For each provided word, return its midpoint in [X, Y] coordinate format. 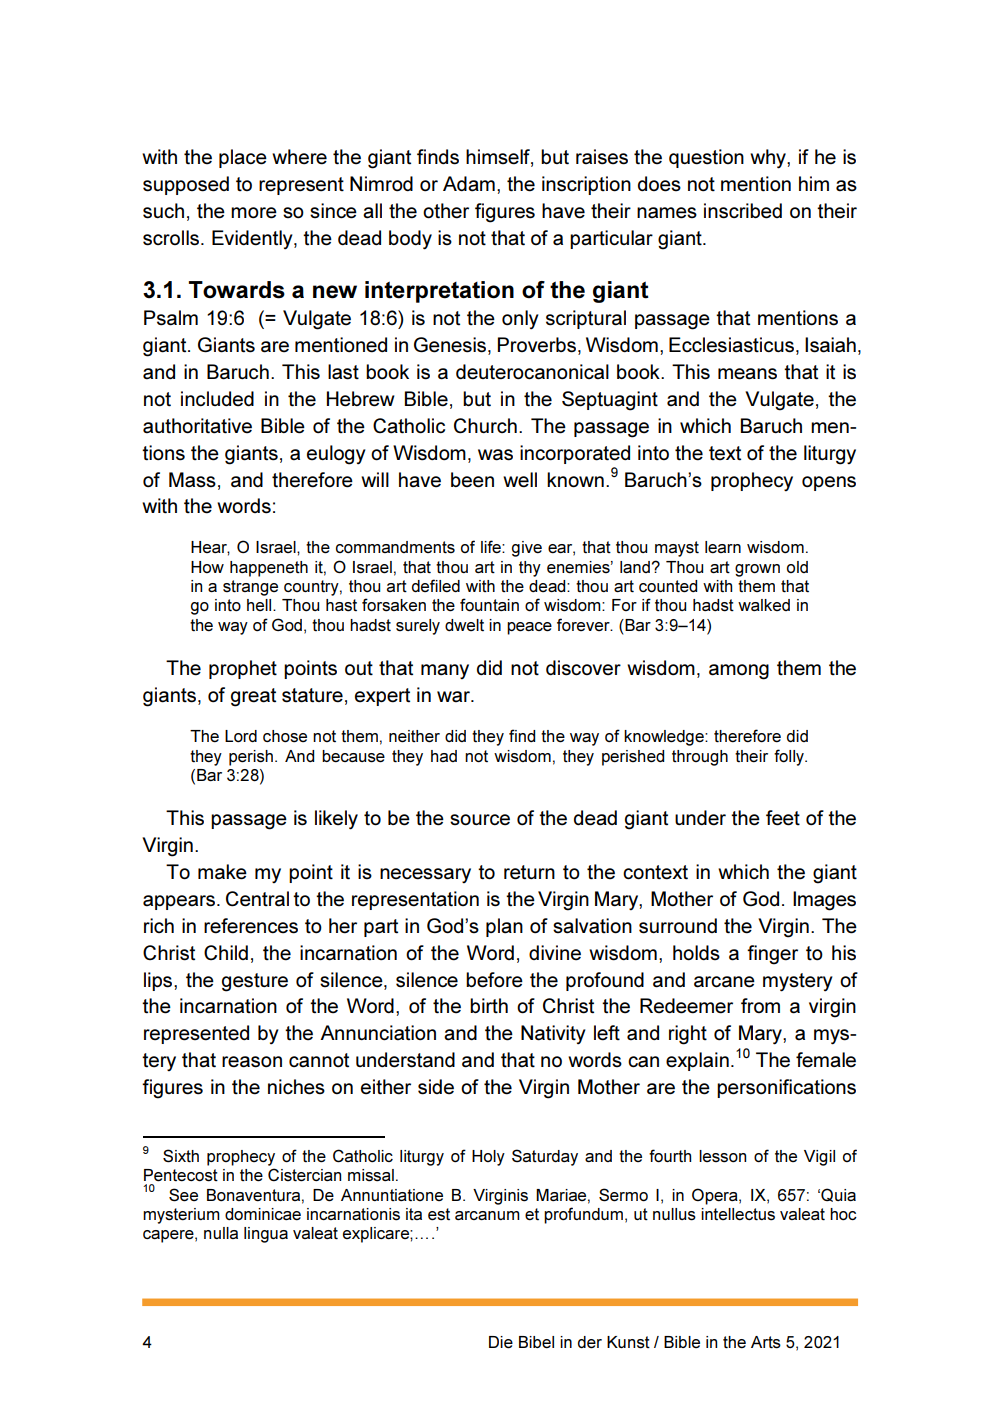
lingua [266, 1235]
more [254, 213]
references [251, 926]
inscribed [743, 211]
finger [772, 955]
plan [504, 927]
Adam [469, 184]
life [492, 547]
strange [250, 588]
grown [757, 570]
